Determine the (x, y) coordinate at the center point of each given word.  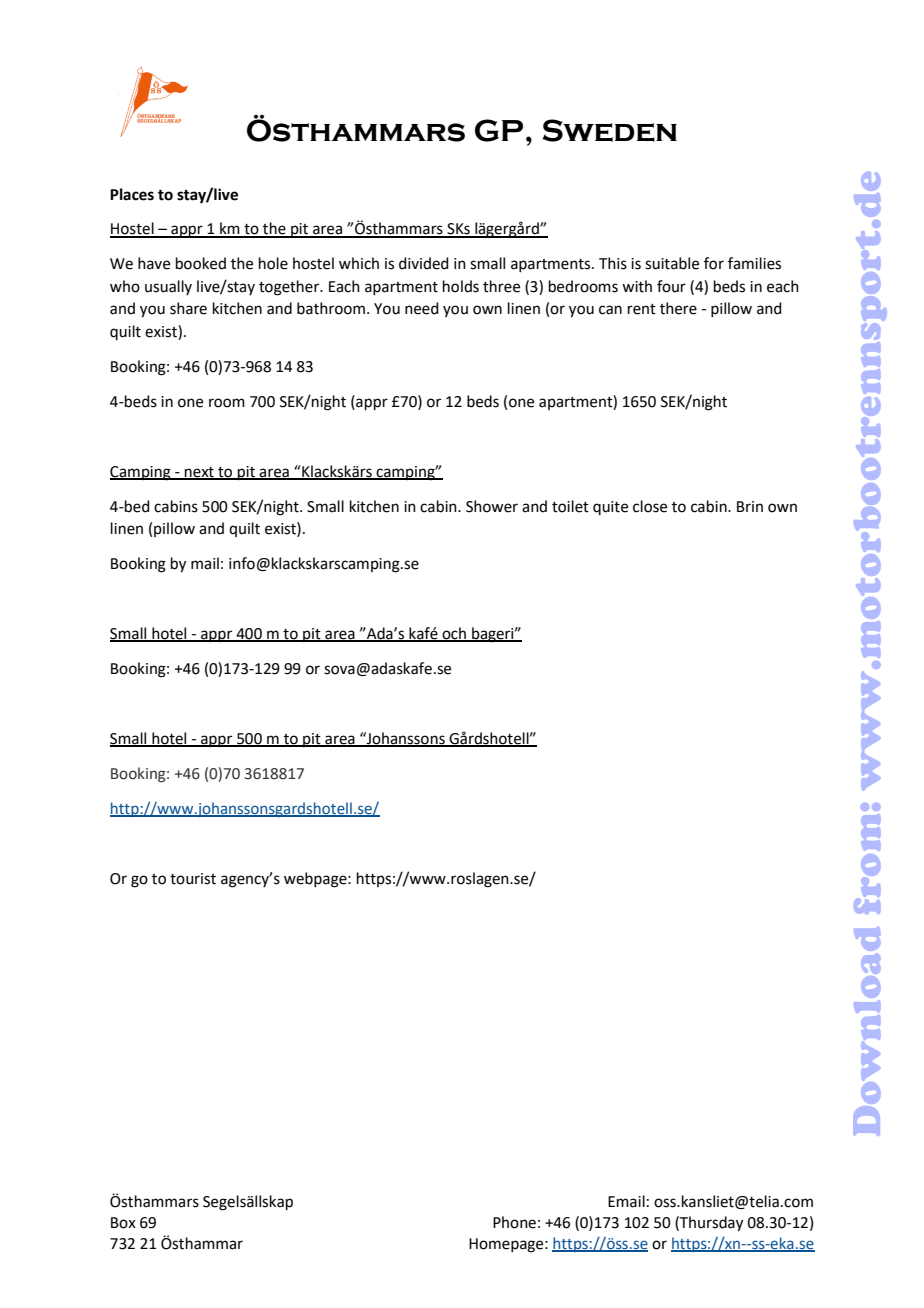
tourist (193, 879)
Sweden (609, 130)
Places (132, 194)
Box (123, 1223)
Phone (514, 1222)
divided (424, 263)
